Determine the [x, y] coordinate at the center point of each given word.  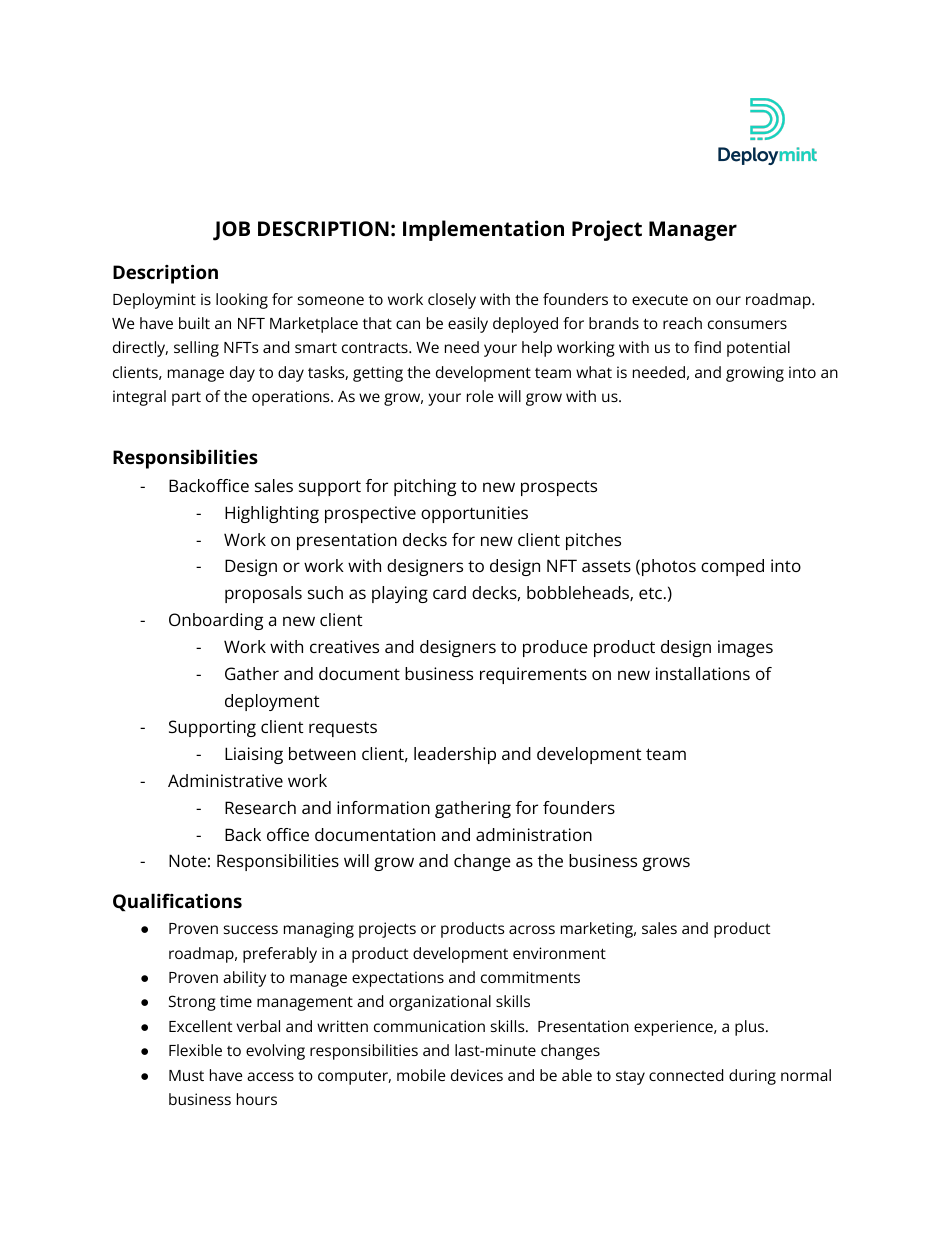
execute [660, 299]
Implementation [483, 230]
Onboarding [216, 621]
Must [186, 1075]
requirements [533, 675]
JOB [231, 231]
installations [703, 673]
